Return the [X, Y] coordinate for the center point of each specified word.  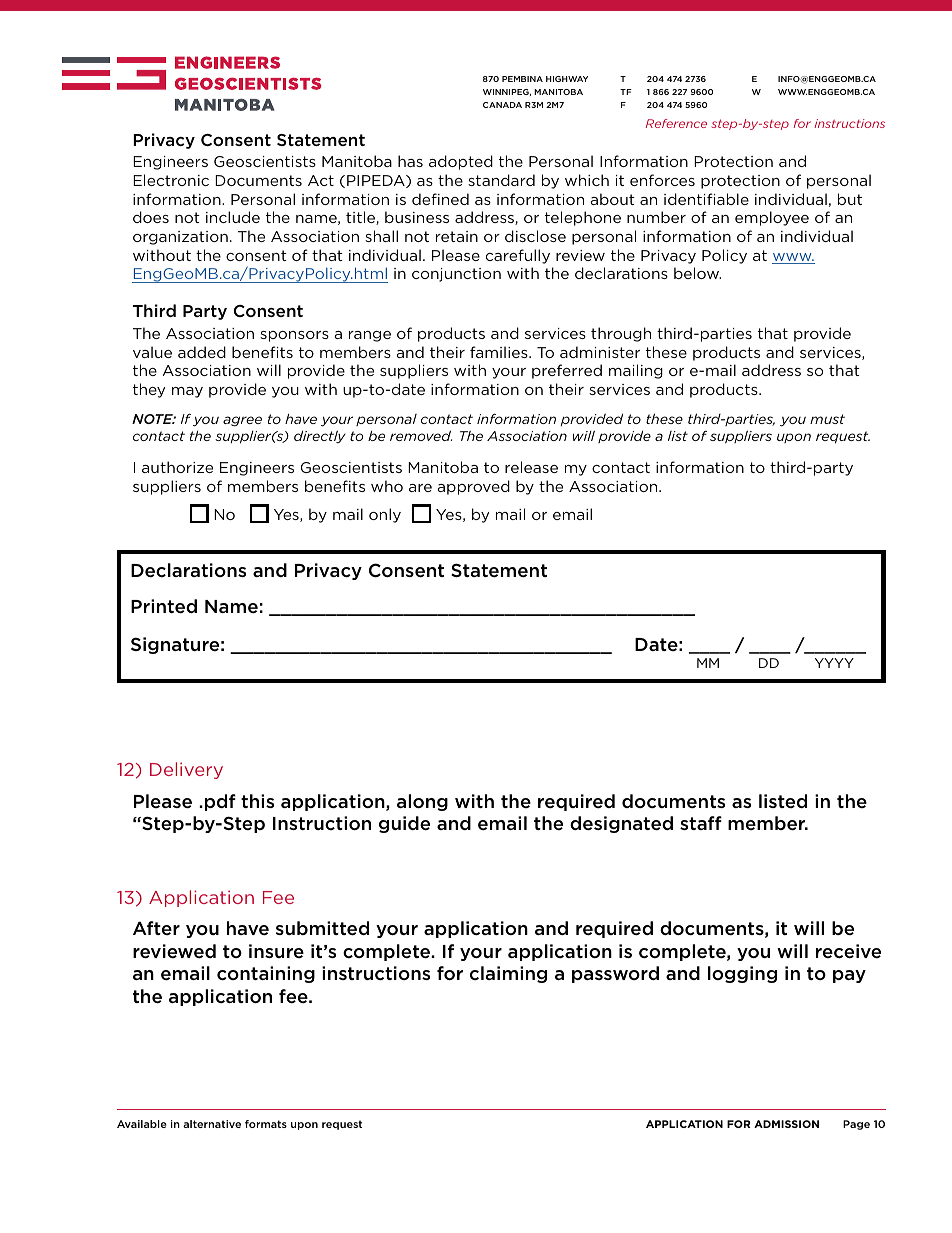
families [500, 352]
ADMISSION [786, 1124]
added [202, 352]
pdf [220, 802]
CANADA [502, 105]
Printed [164, 606]
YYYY [834, 663]
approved [473, 487]
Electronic [171, 180]
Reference [676, 123]
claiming [508, 974]
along [422, 802]
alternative [212, 1124]
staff [701, 823]
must [827, 419]
